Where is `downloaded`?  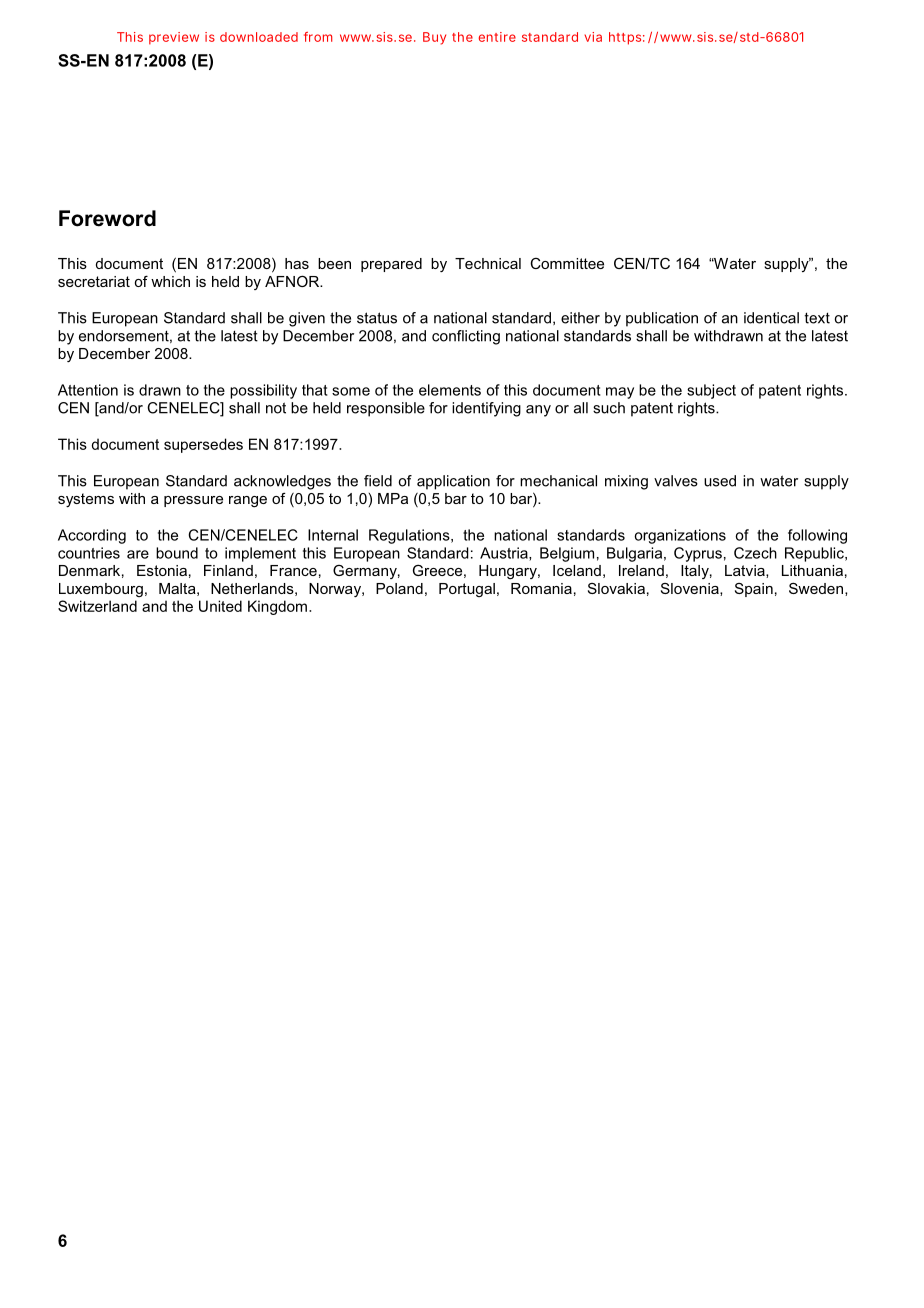
downloaded is located at coordinates (259, 37).
